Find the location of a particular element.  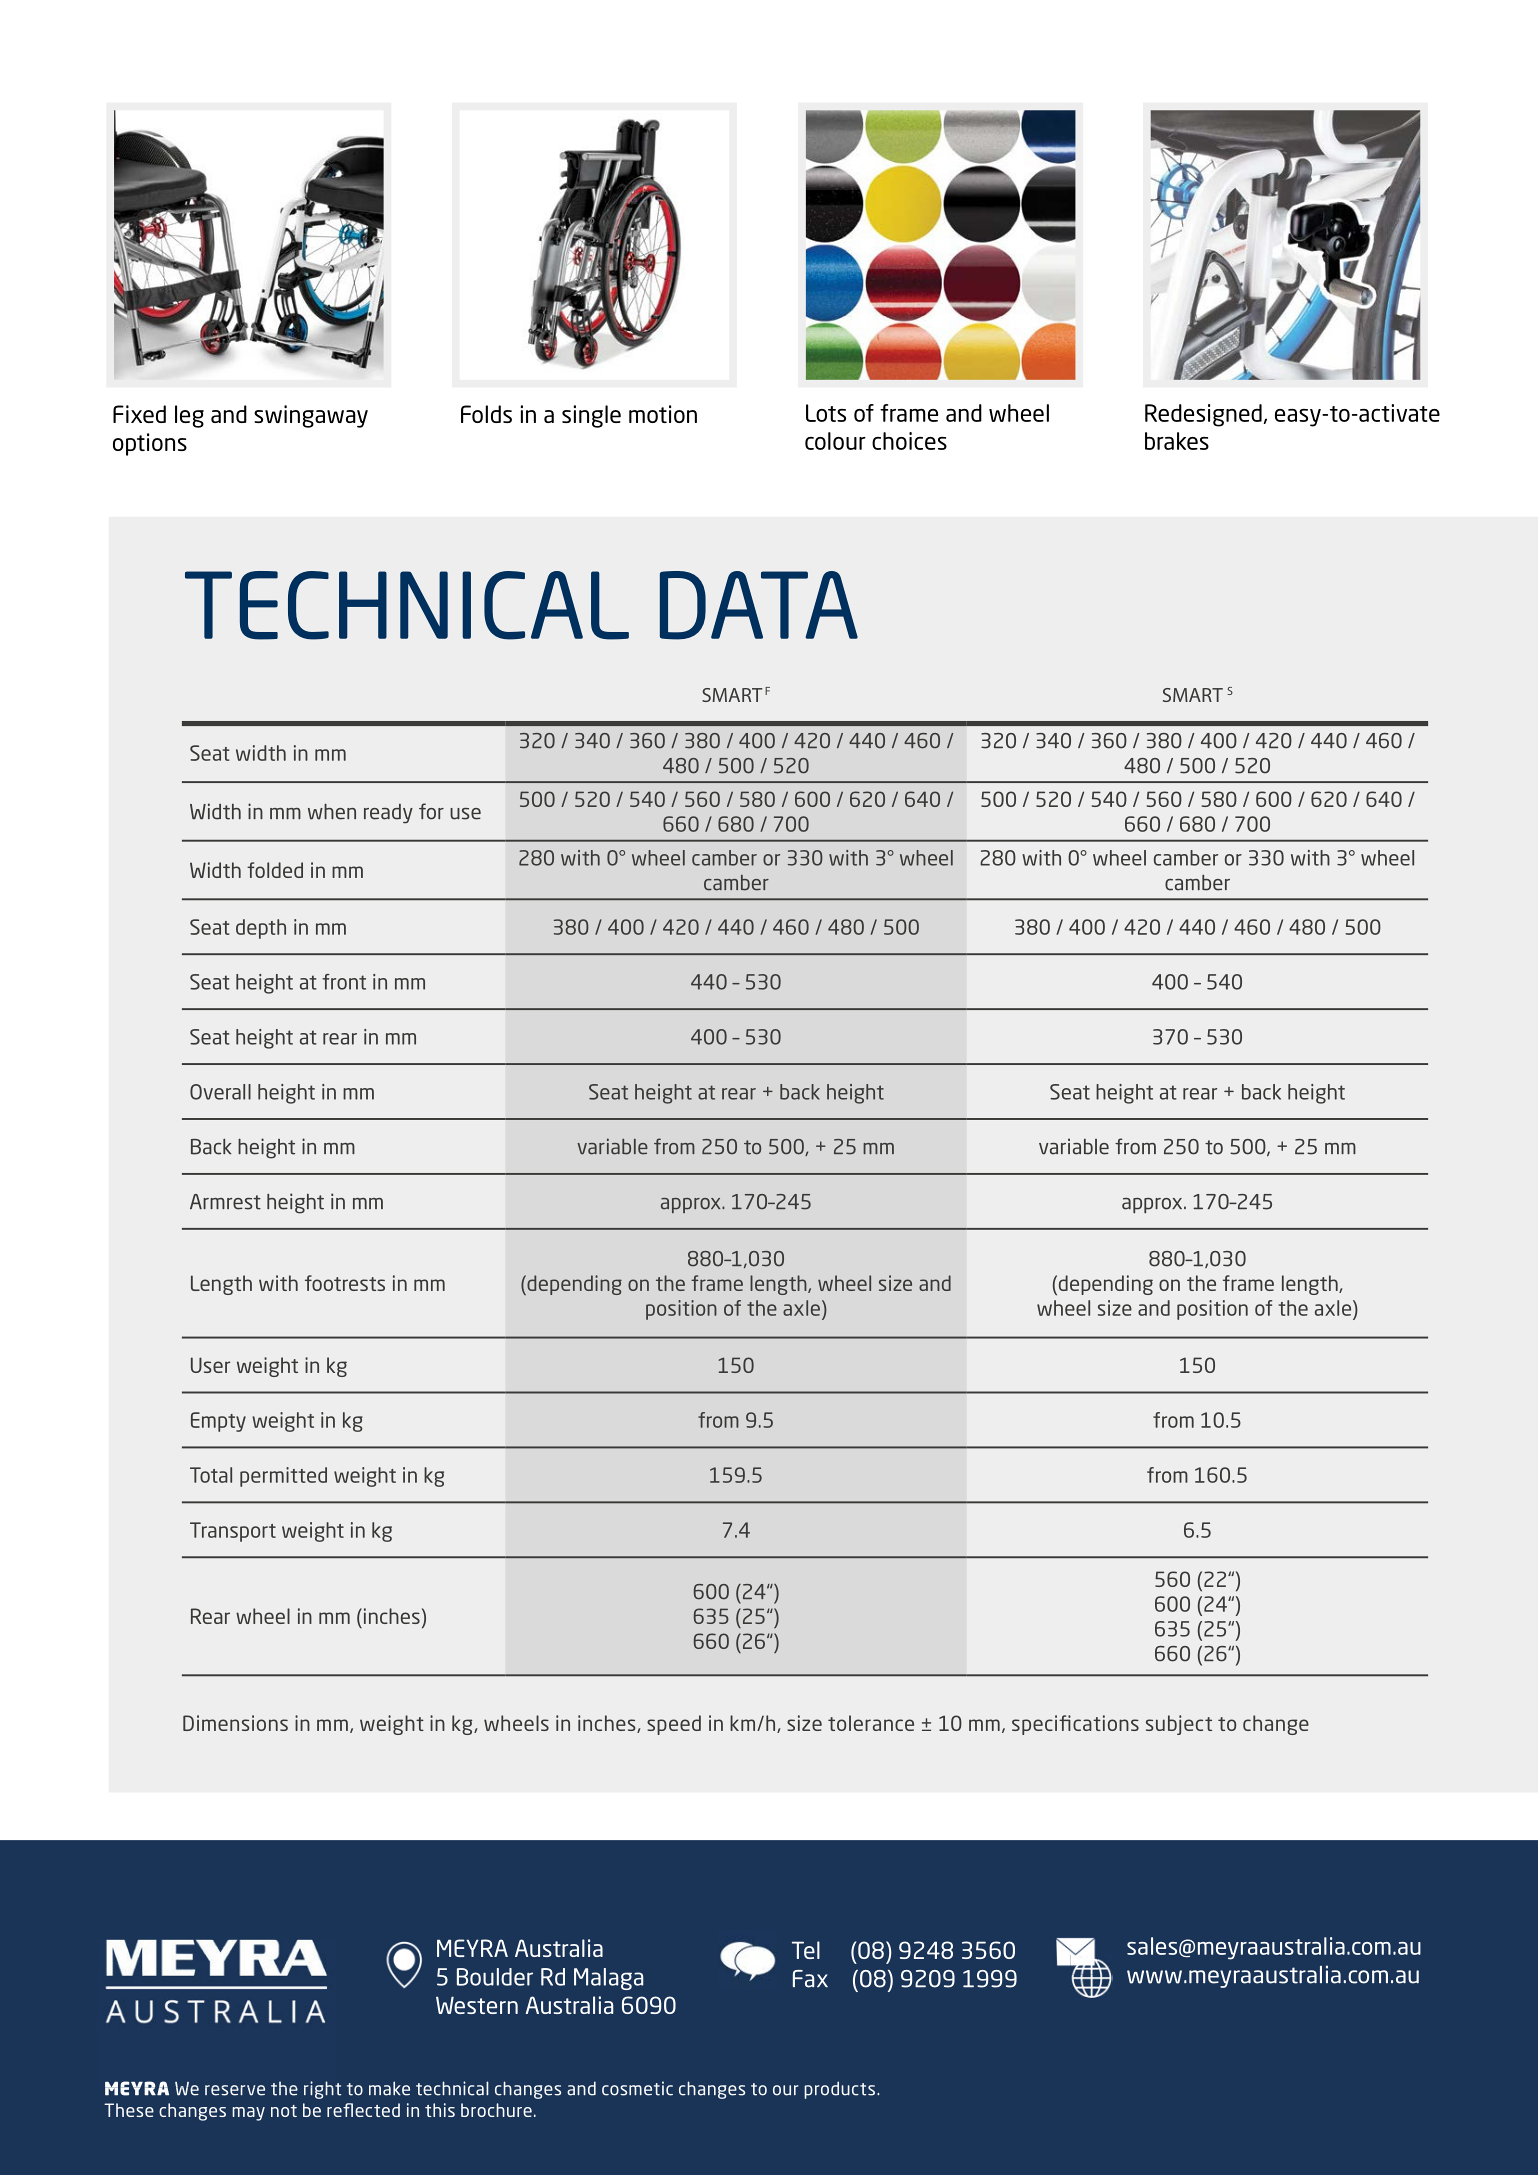

speed is located at coordinates (674, 1725).
